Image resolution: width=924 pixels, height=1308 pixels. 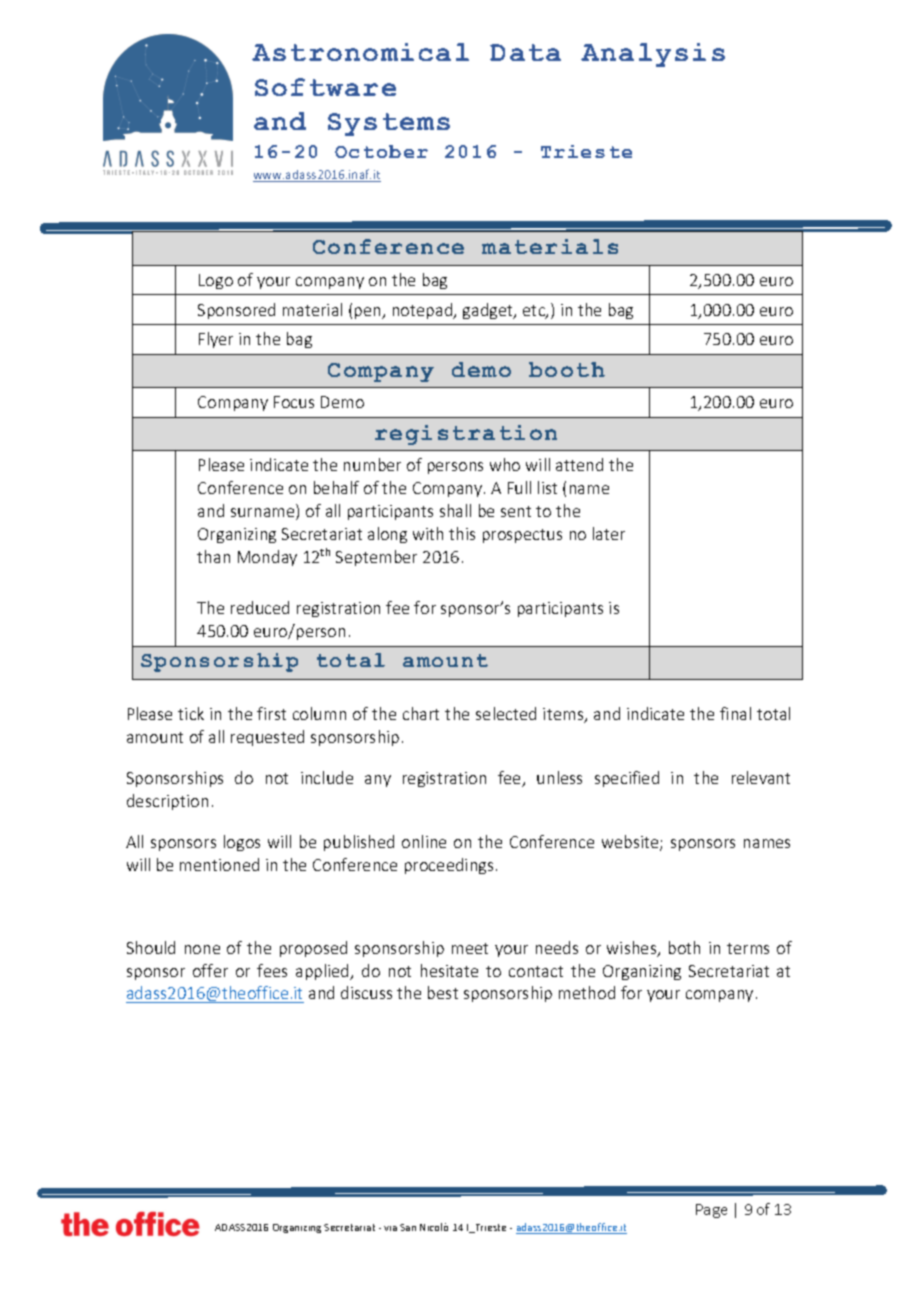 I want to click on via, so click(x=390, y=1228).
